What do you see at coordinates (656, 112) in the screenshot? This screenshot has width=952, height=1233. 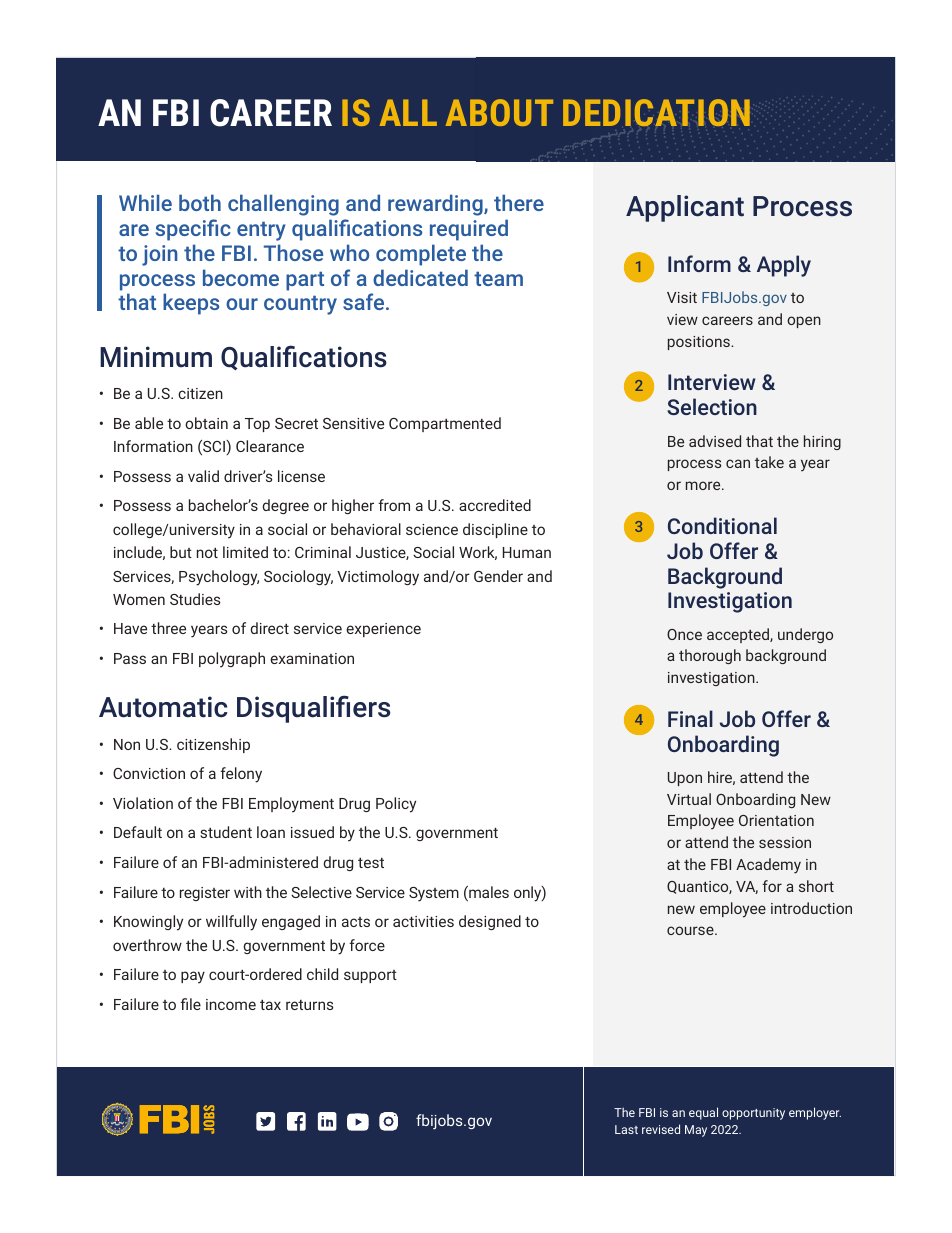 I see `DEDICATION` at bounding box center [656, 112].
